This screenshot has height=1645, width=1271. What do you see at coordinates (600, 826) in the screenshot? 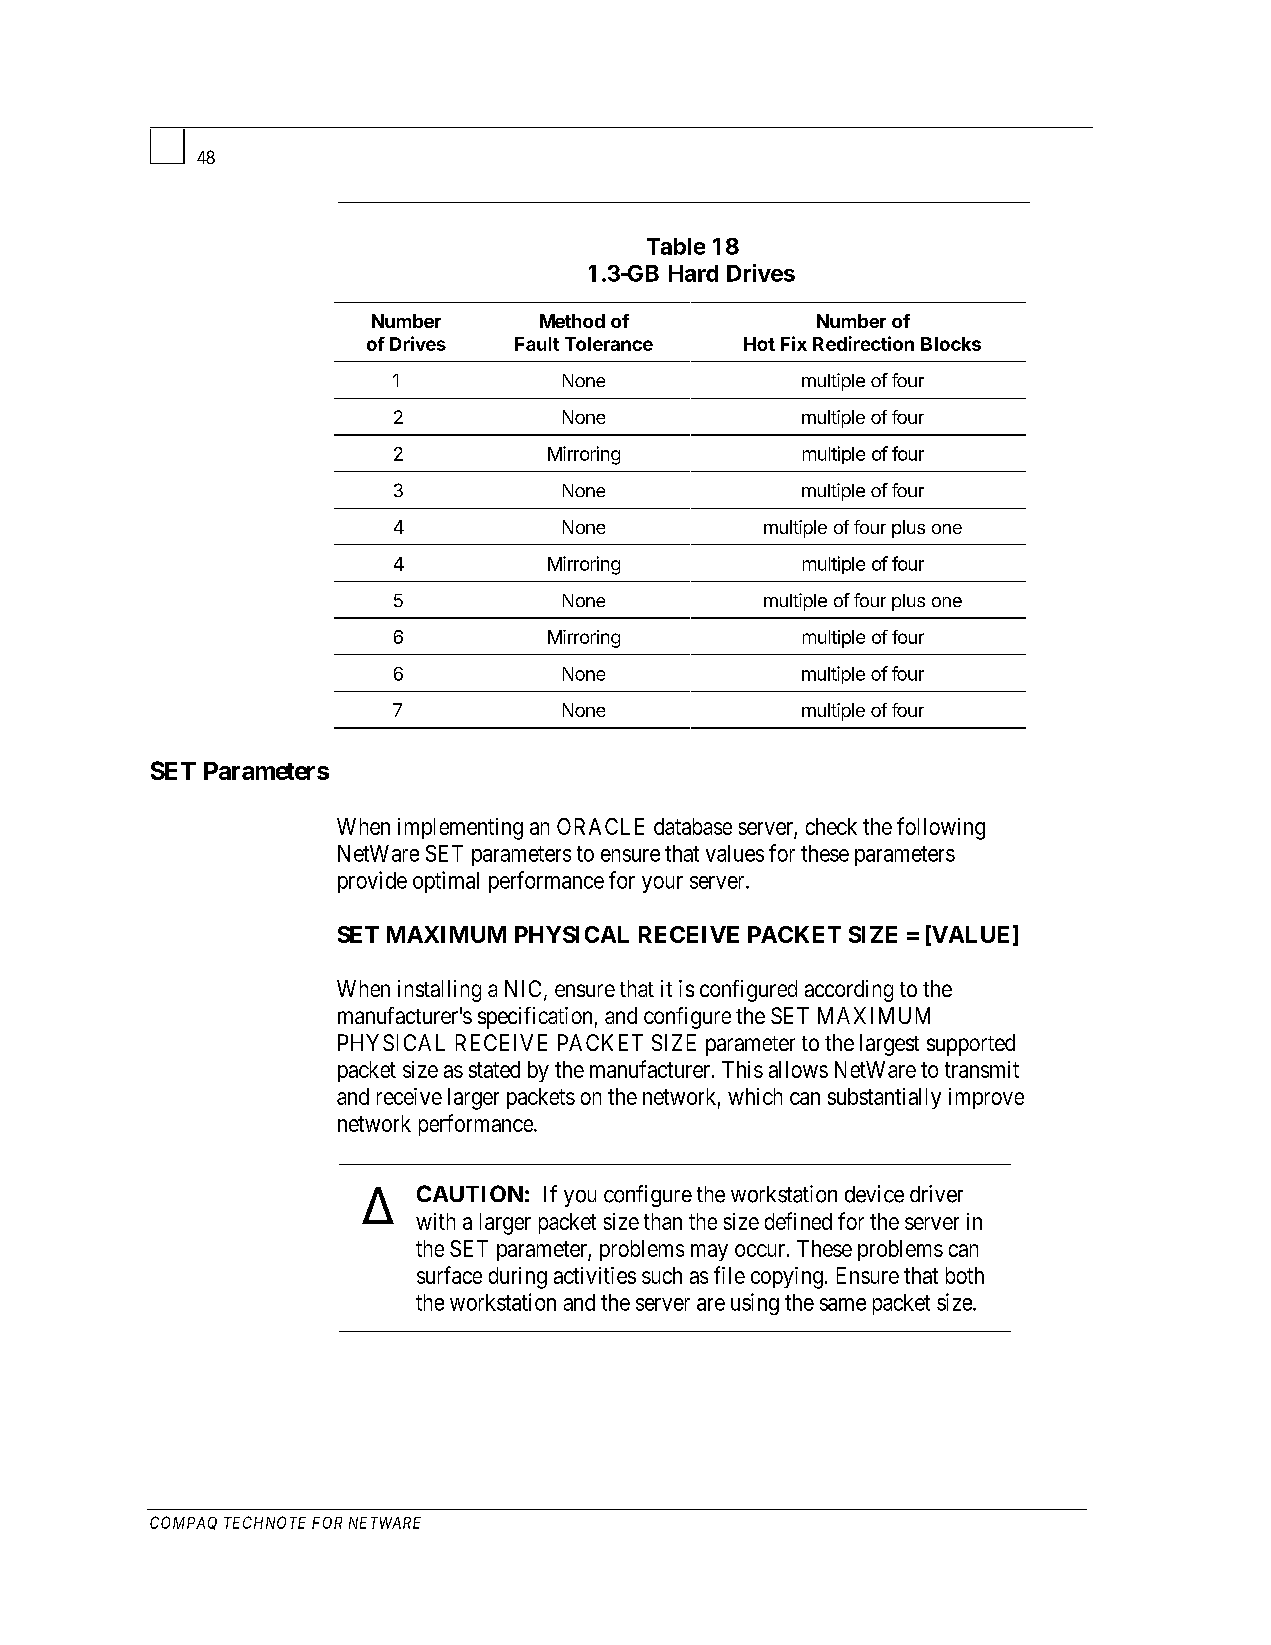
I see `ORACLE` at bounding box center [600, 826].
